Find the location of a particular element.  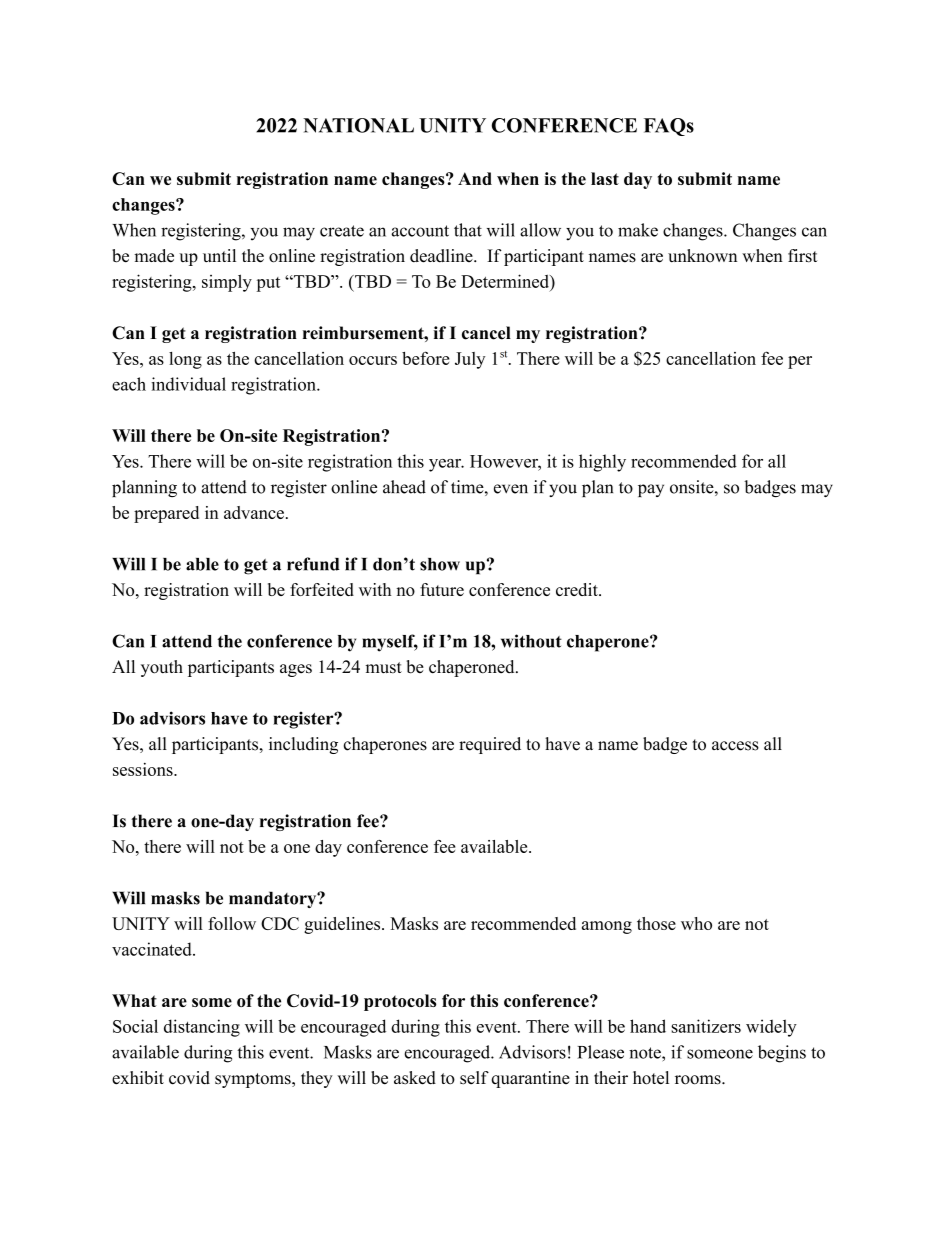

asked is located at coordinates (415, 1078).
